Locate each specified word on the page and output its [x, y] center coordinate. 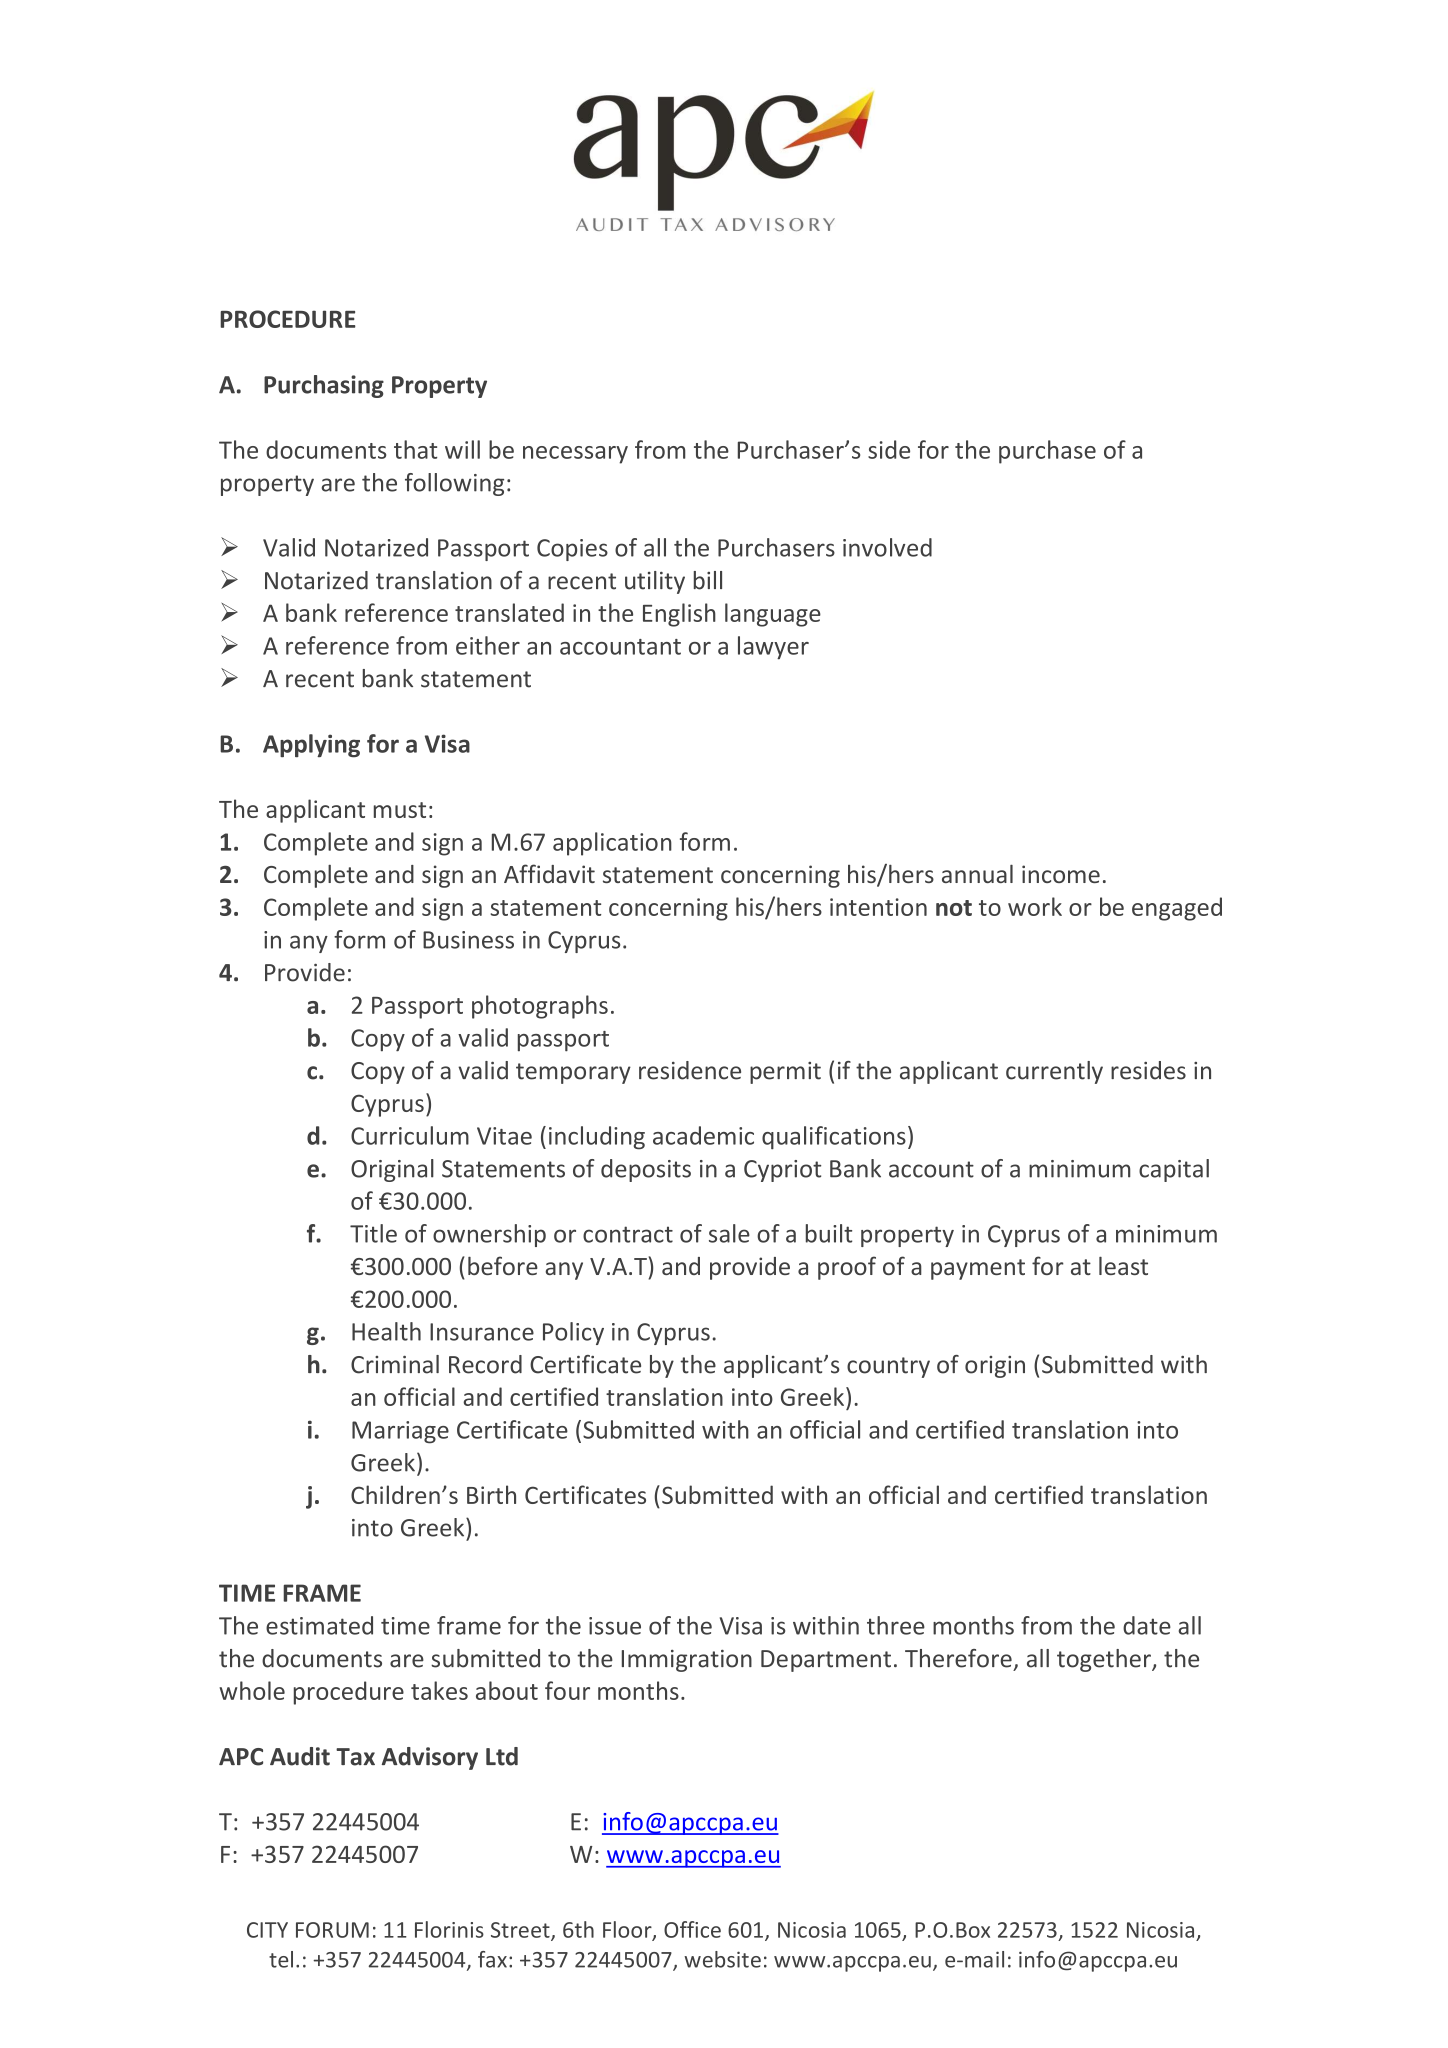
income [1061, 874]
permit [785, 1073]
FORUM [332, 1930]
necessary [575, 455]
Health [386, 1331]
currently [1054, 1072]
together [1105, 1660]
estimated [319, 1625]
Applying [311, 746]
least [1123, 1266]
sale [729, 1233]
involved [887, 547]
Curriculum [410, 1135]
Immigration [687, 1661]
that [415, 449]
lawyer [773, 648]
